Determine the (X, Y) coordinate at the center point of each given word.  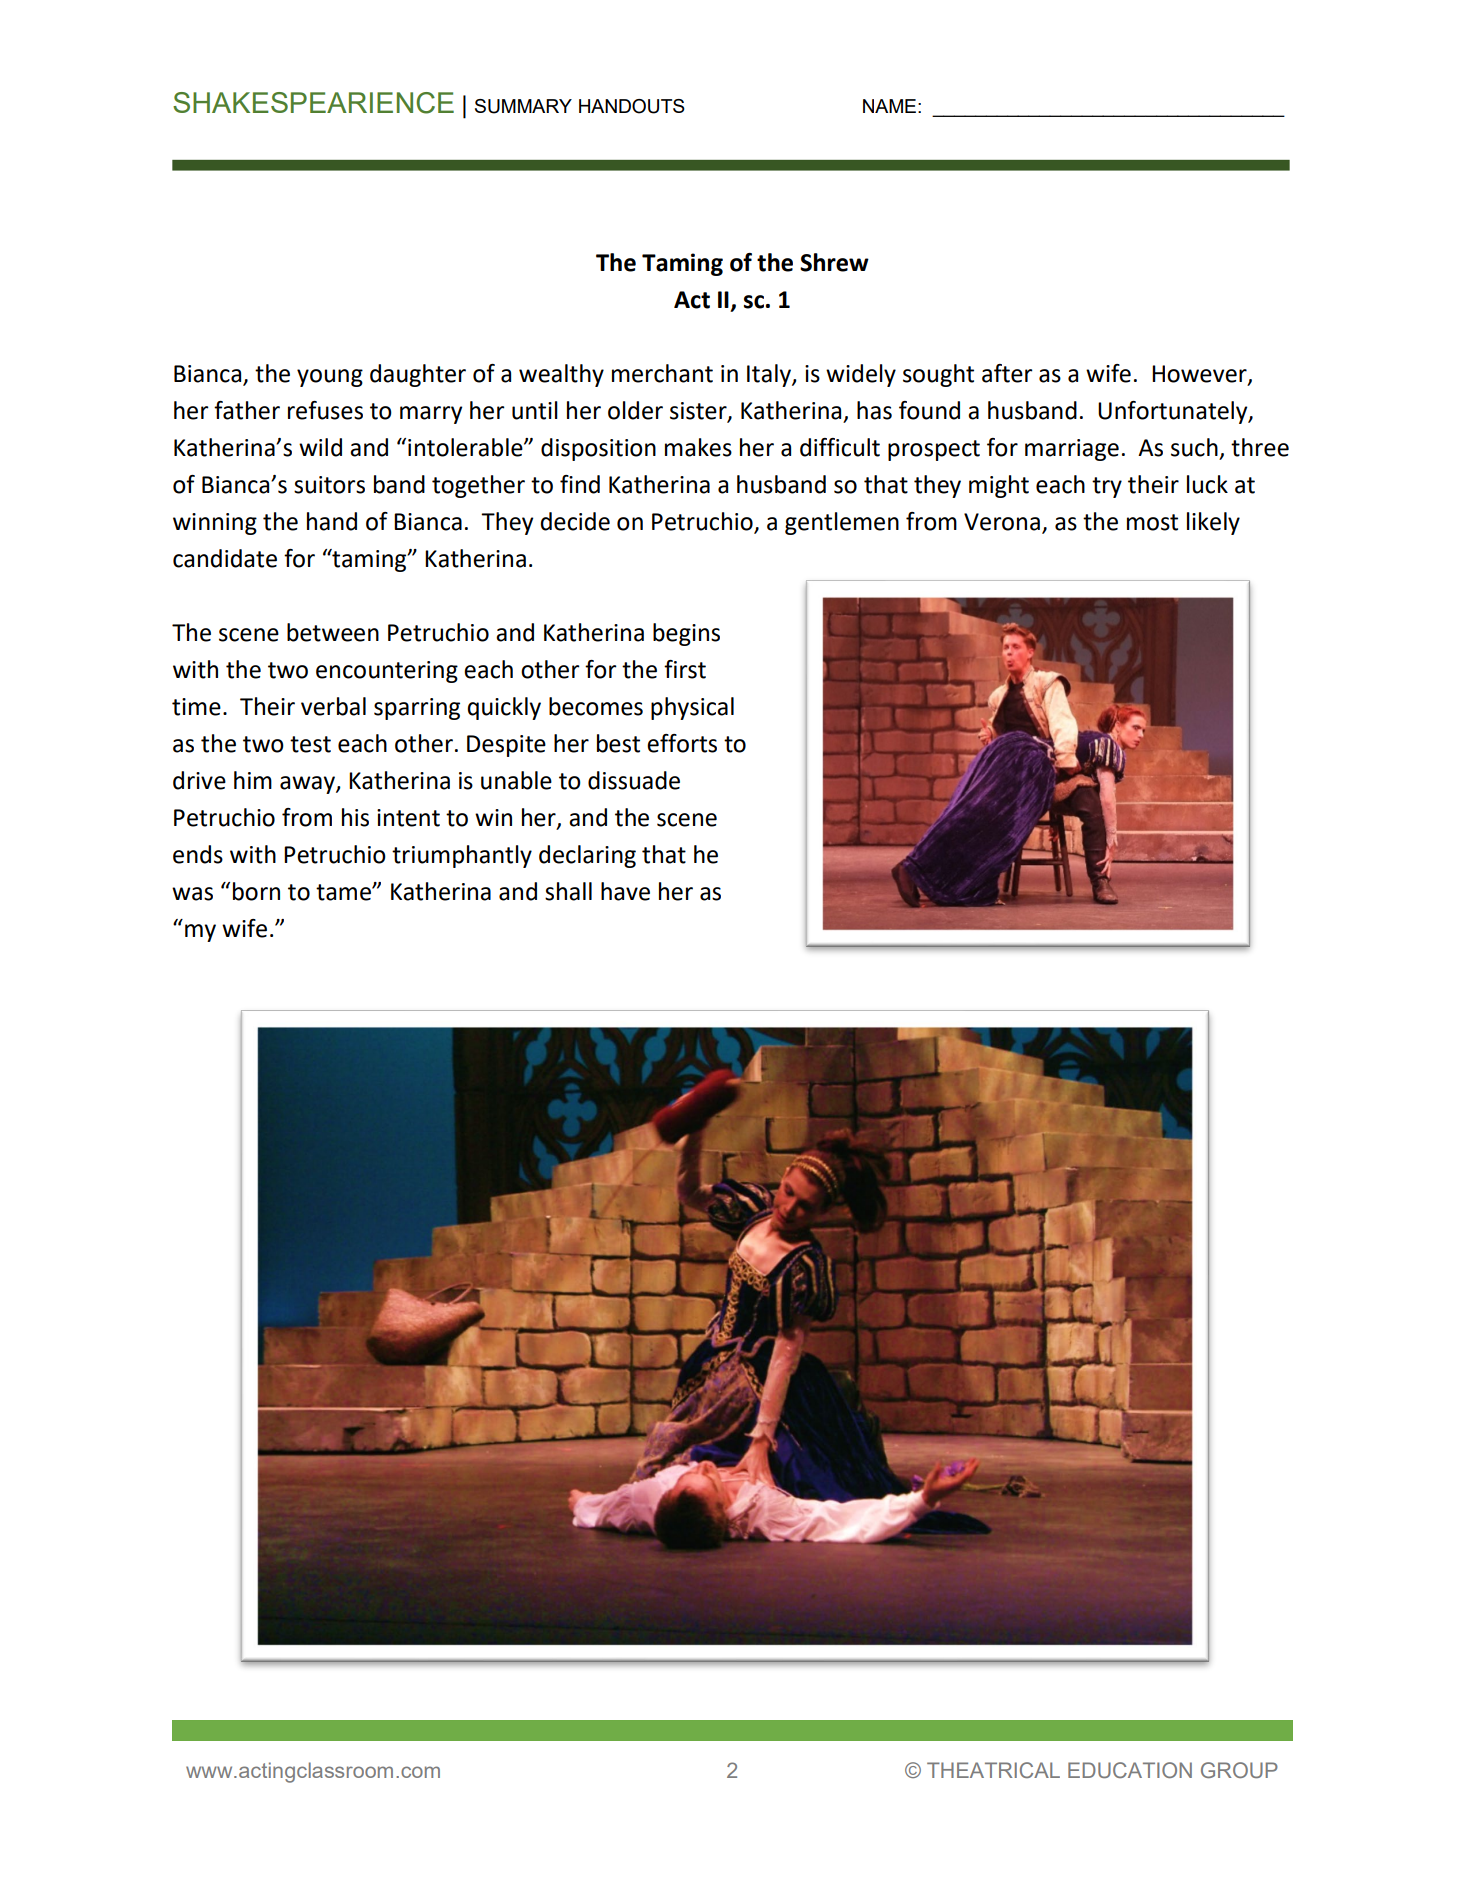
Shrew (834, 262)
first (685, 669)
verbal (333, 706)
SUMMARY (523, 106)
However (1200, 375)
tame (344, 892)
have (625, 891)
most (1152, 522)
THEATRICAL (993, 1770)
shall (568, 891)
